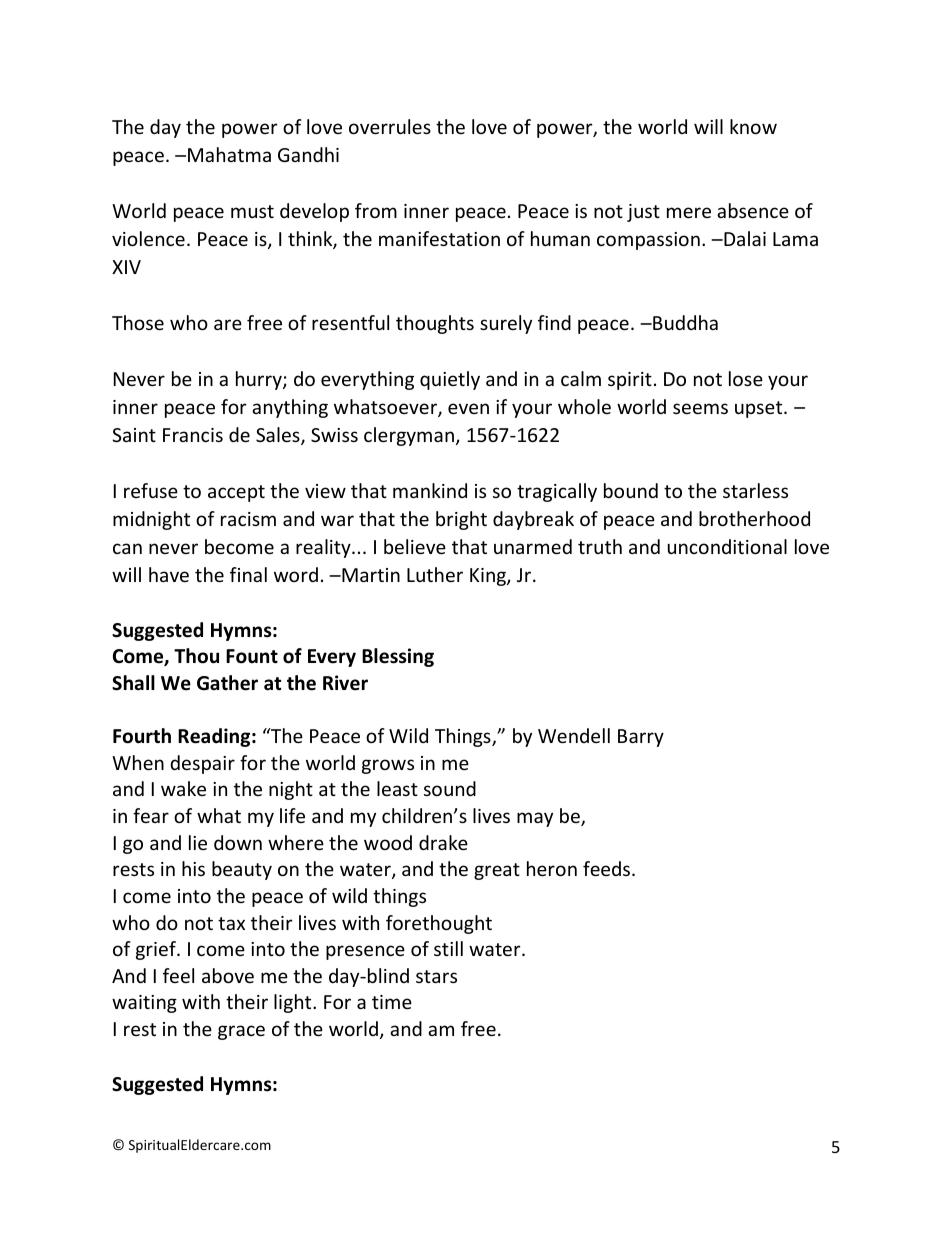  Describe the element at coordinates (229, 154) in the image. I see `Mahatma` at that location.
